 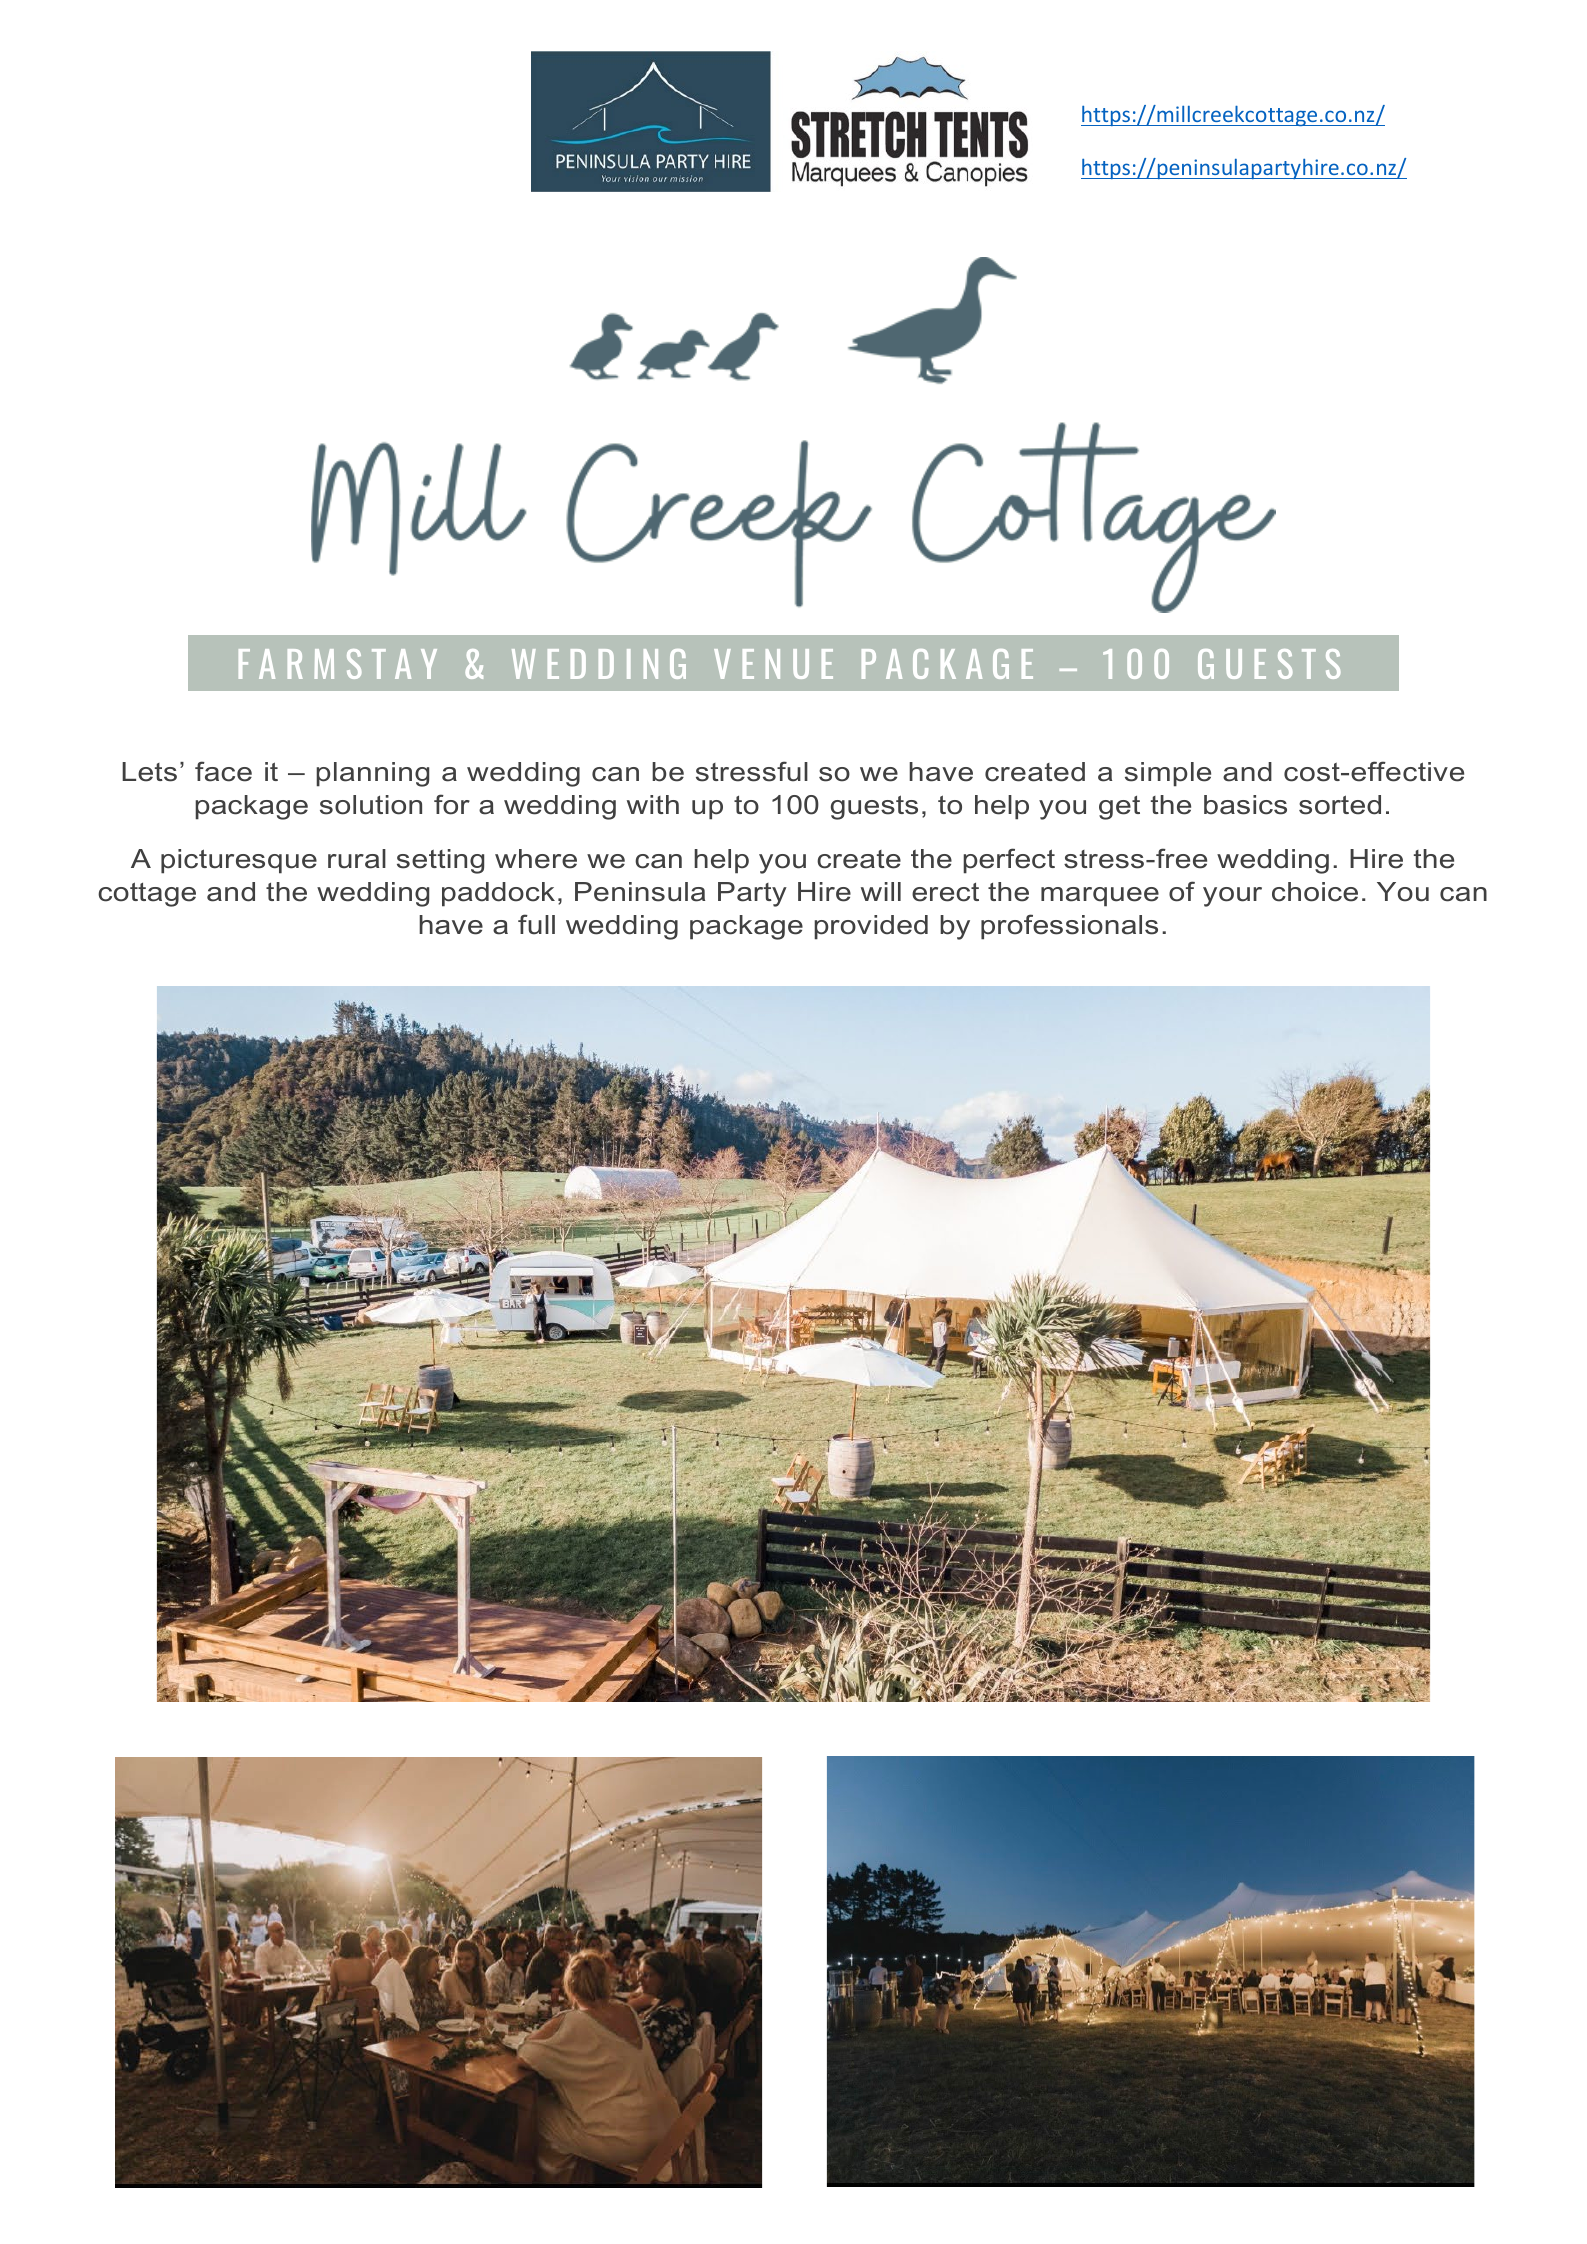 What do you see at coordinates (1119, 808) in the screenshot?
I see `get` at bounding box center [1119, 808].
